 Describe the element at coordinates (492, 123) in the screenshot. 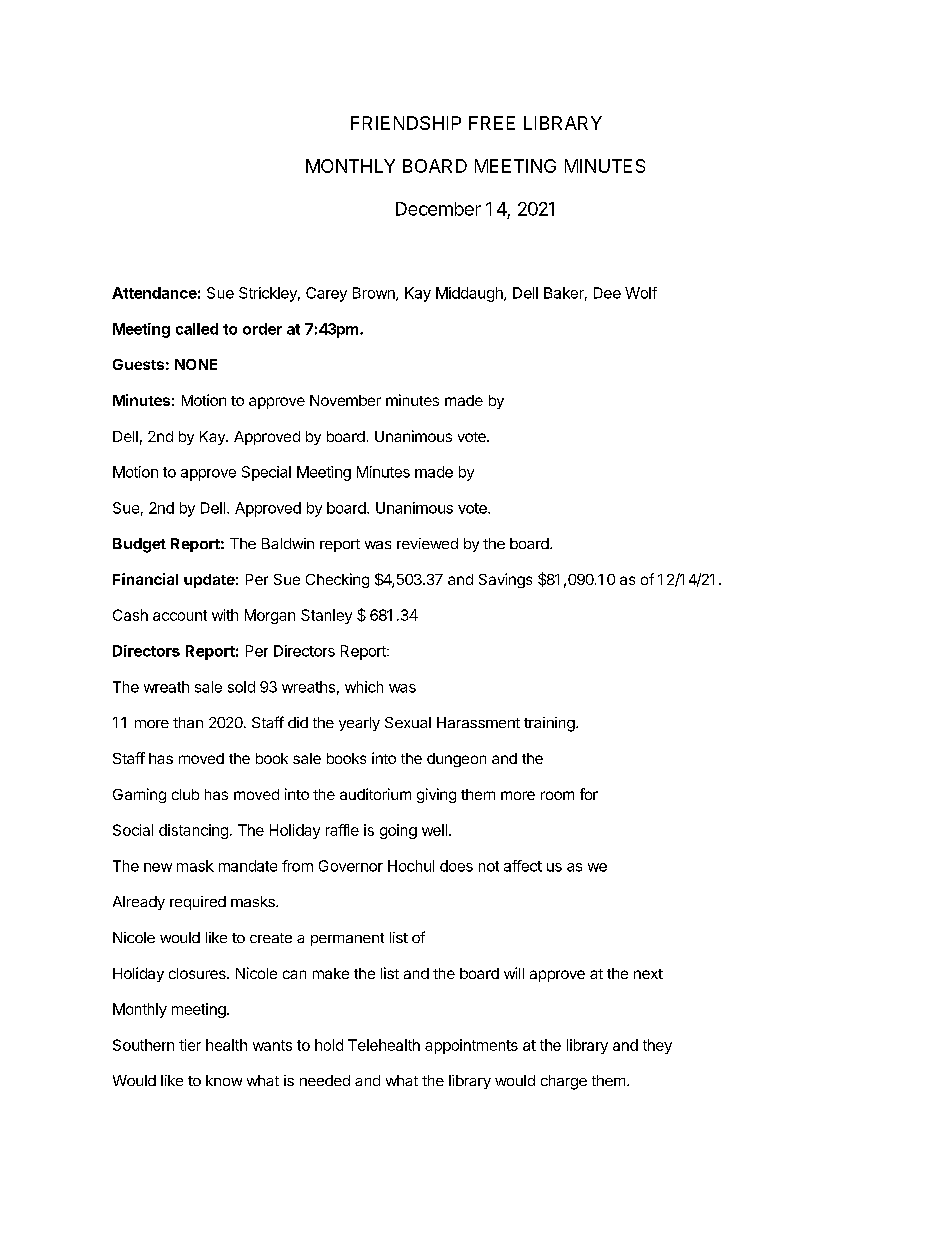

I see `FREE` at that location.
